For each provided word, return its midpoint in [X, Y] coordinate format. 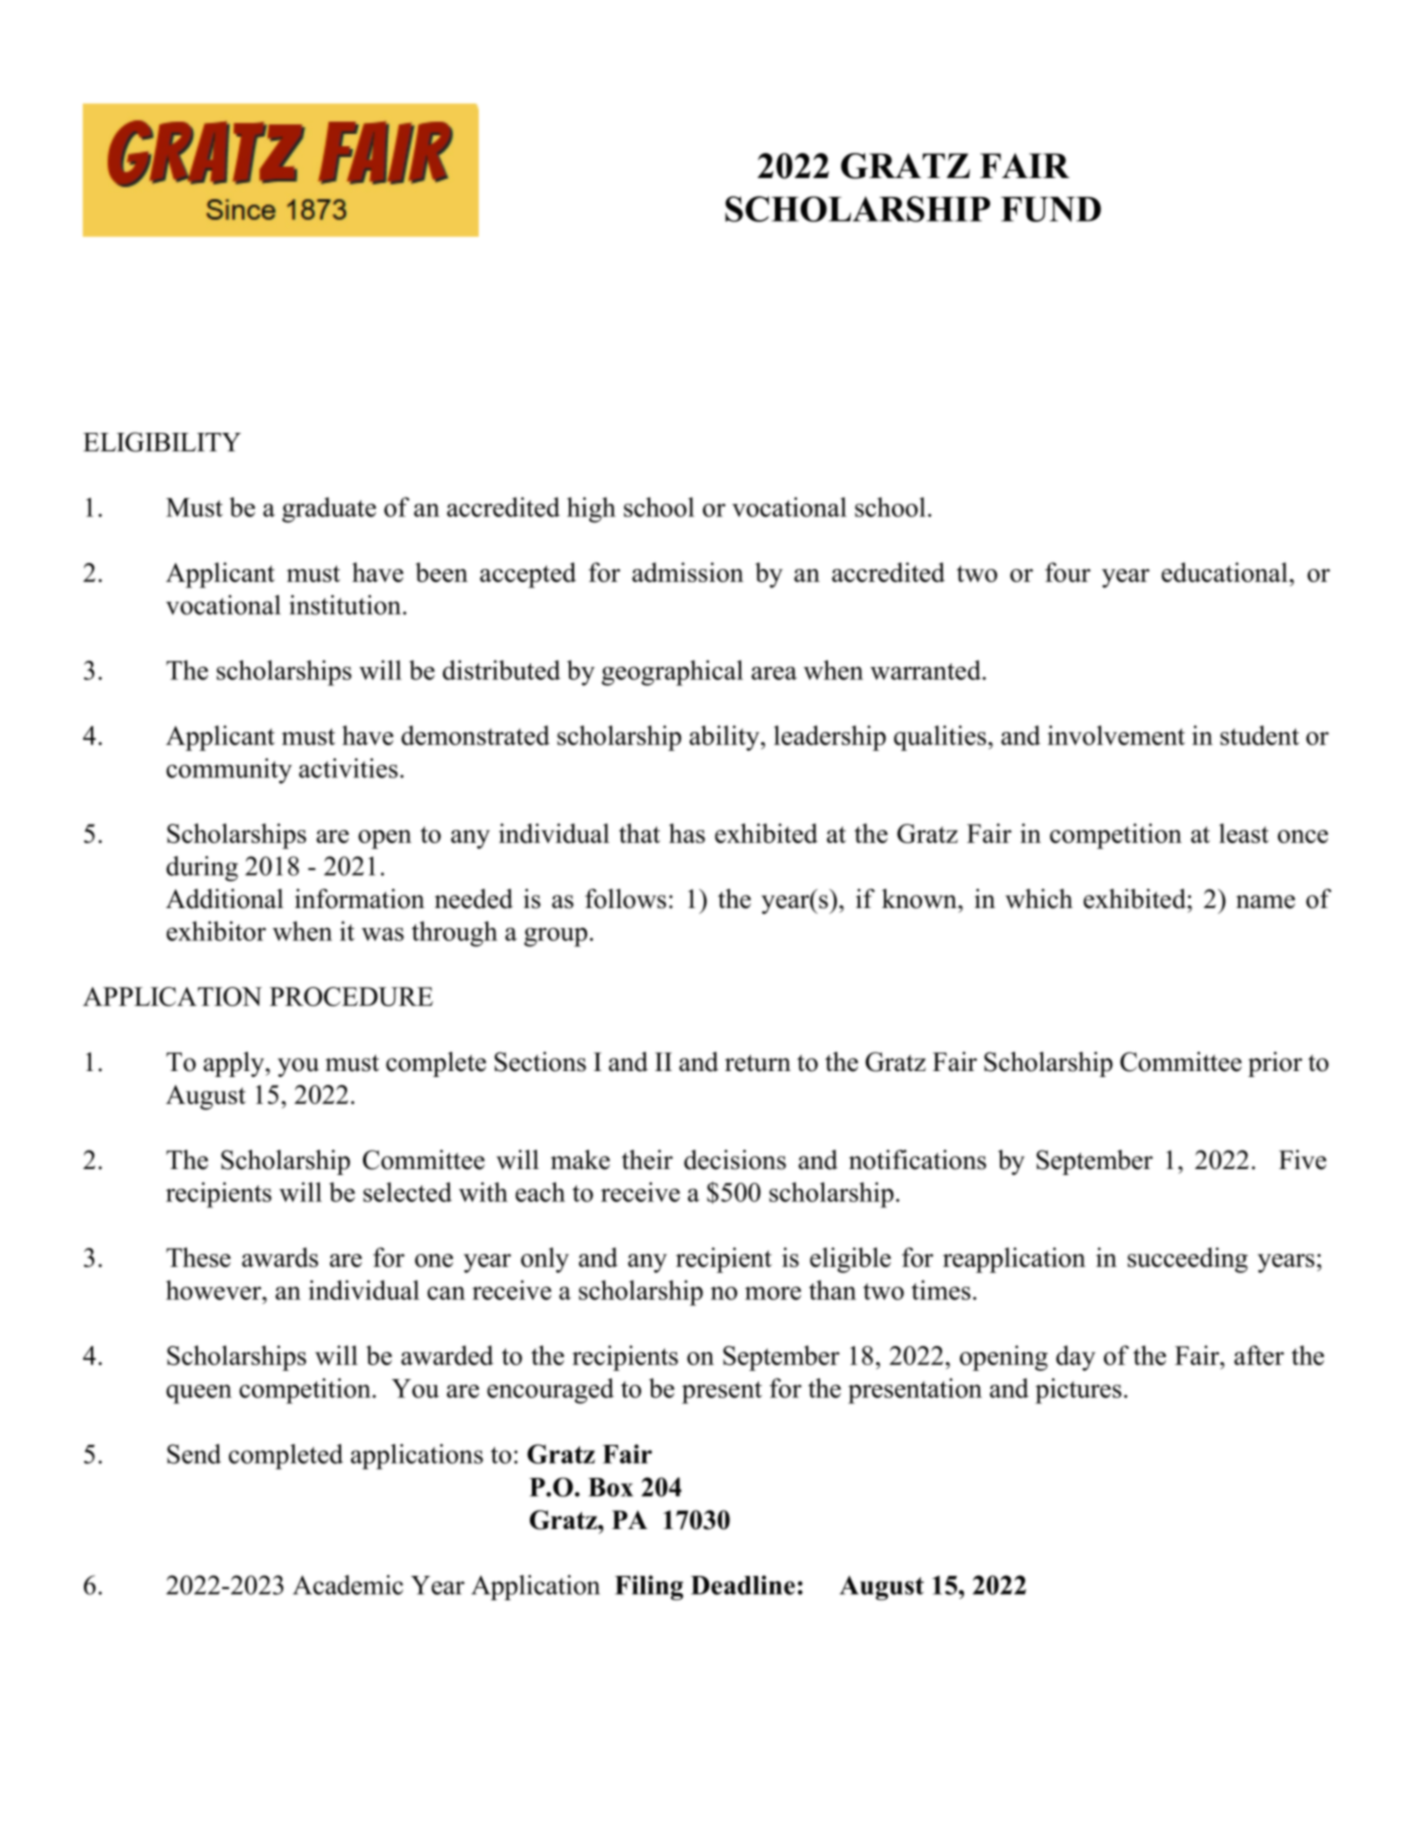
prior [1275, 1064]
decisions [735, 1160]
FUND [1051, 209]
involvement [1116, 735]
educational [1225, 572]
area [774, 673]
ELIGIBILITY [162, 442]
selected [407, 1192]
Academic [348, 1585]
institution [346, 605]
